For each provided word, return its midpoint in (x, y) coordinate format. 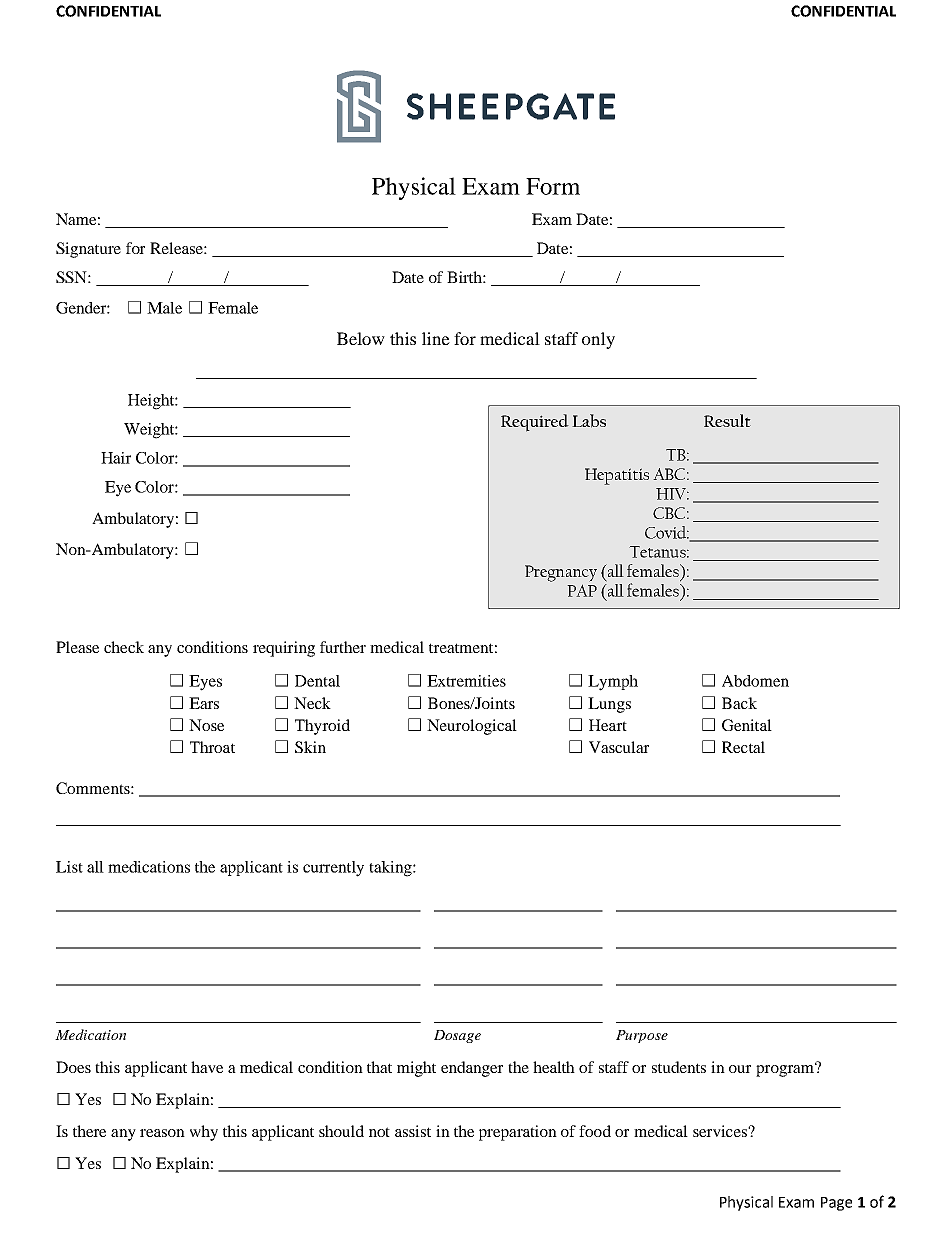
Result (727, 420)
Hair (116, 458)
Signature (88, 250)
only (598, 340)
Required (535, 423)
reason (162, 1133)
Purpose (642, 1036)
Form (553, 186)
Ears (204, 703)
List (69, 867)
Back (739, 703)
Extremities (466, 681)
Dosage (457, 1036)
